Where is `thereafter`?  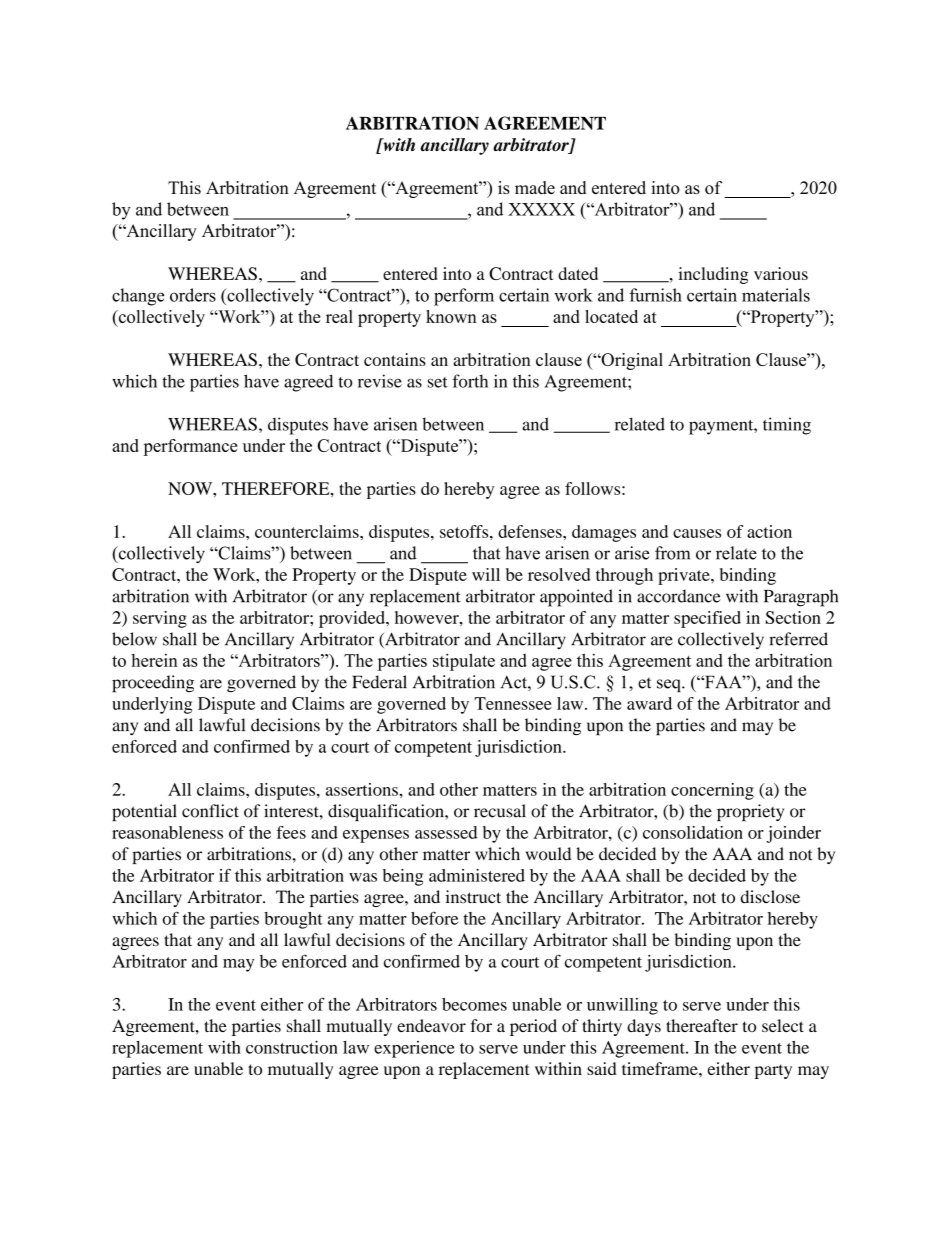
thereafter is located at coordinates (702, 1025).
